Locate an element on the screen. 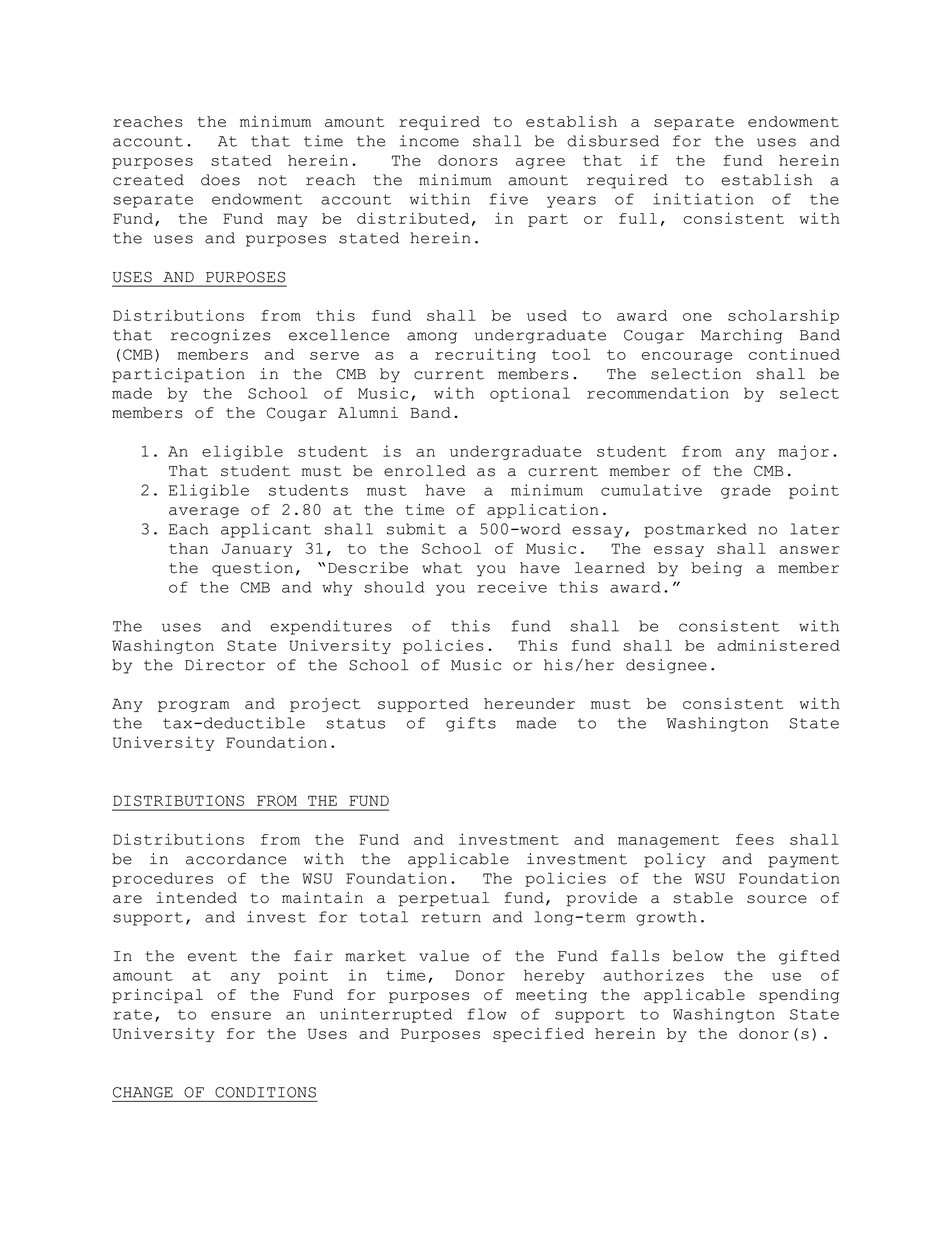 The height and width of the screenshot is (1233, 952). gifts is located at coordinates (471, 724).
